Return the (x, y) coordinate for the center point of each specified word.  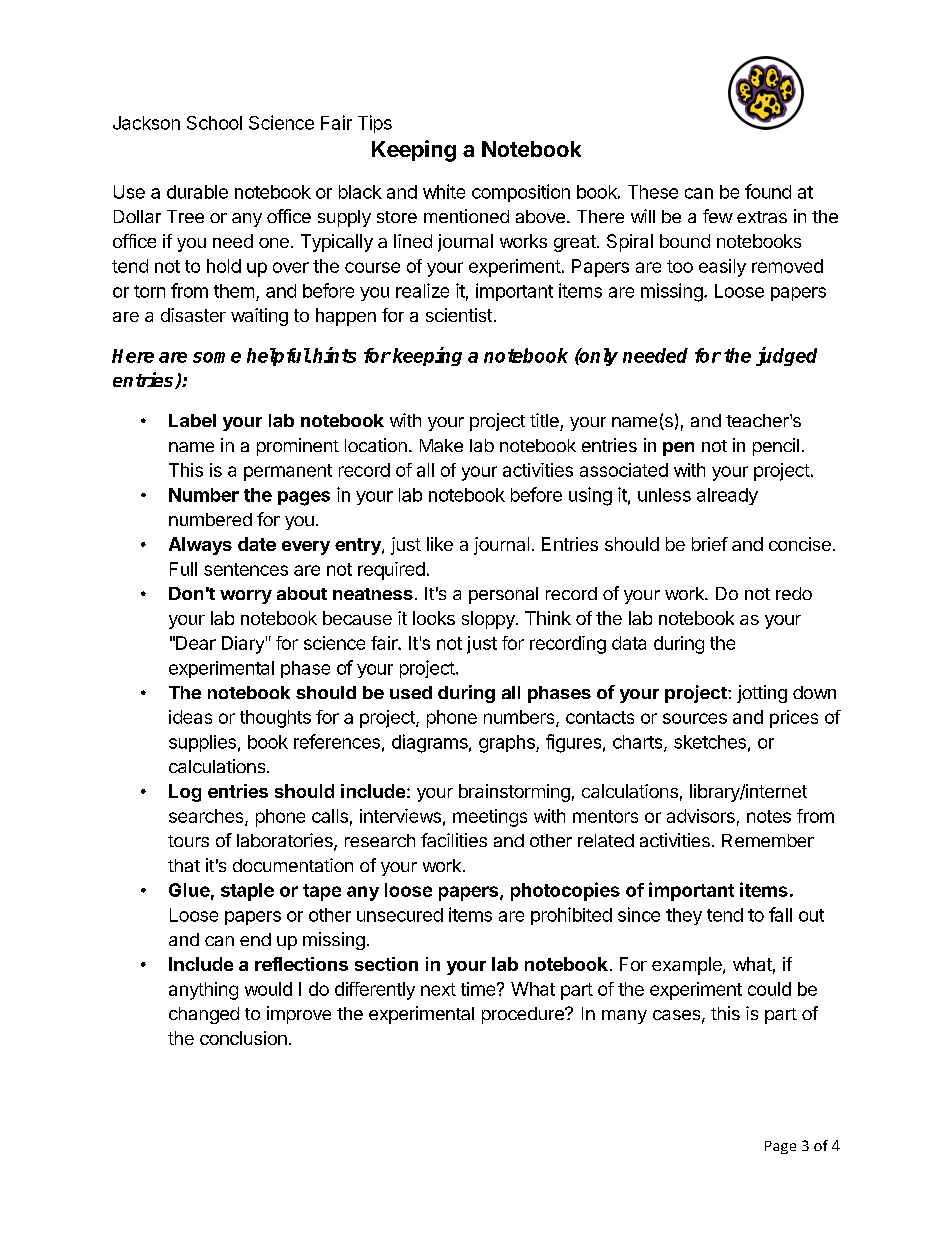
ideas (190, 717)
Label (192, 420)
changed (204, 1015)
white (444, 191)
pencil (776, 447)
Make (441, 445)
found (768, 191)
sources (695, 718)
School (214, 123)
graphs (508, 744)
